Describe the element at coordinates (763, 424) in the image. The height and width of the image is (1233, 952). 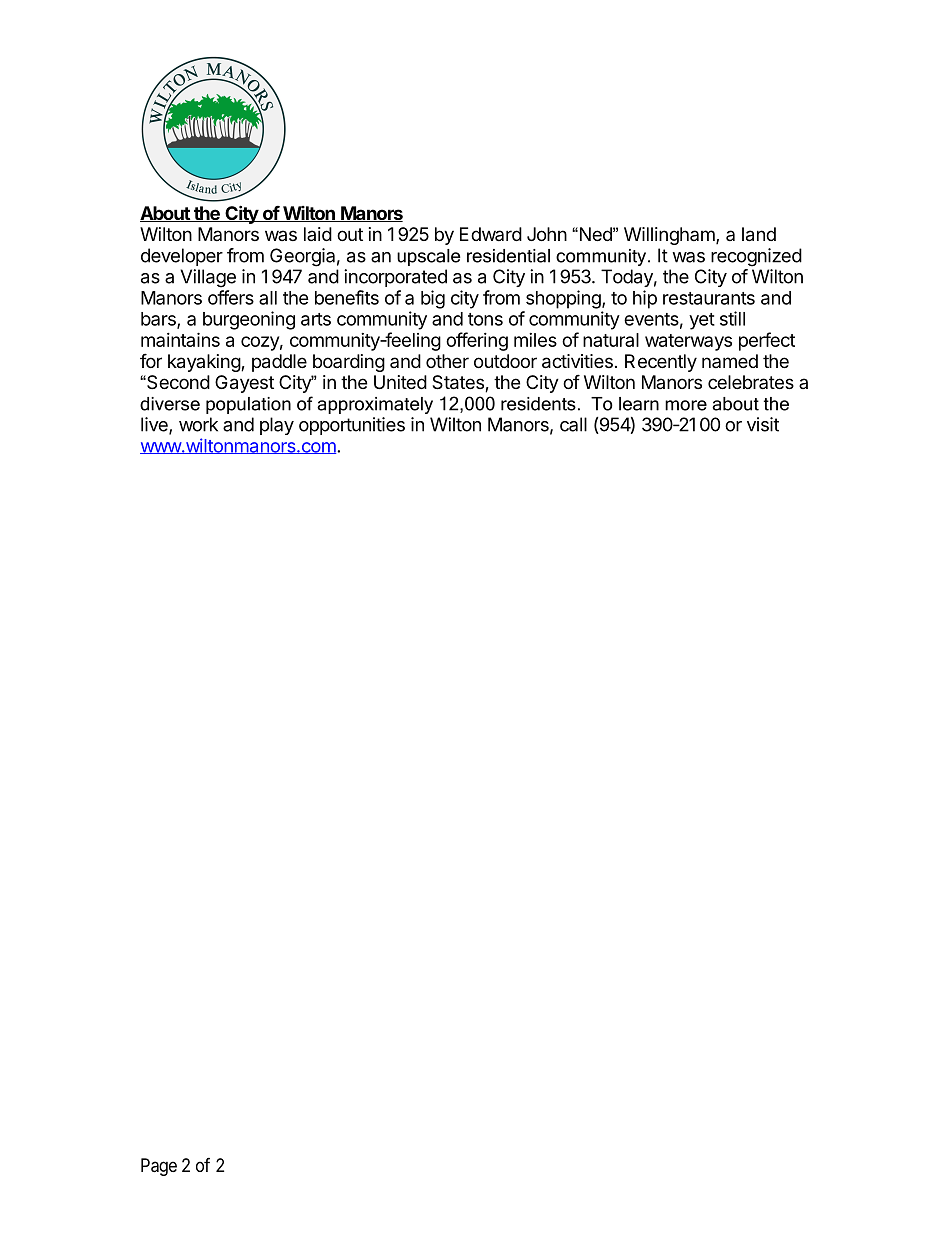
I see `visit` at that location.
